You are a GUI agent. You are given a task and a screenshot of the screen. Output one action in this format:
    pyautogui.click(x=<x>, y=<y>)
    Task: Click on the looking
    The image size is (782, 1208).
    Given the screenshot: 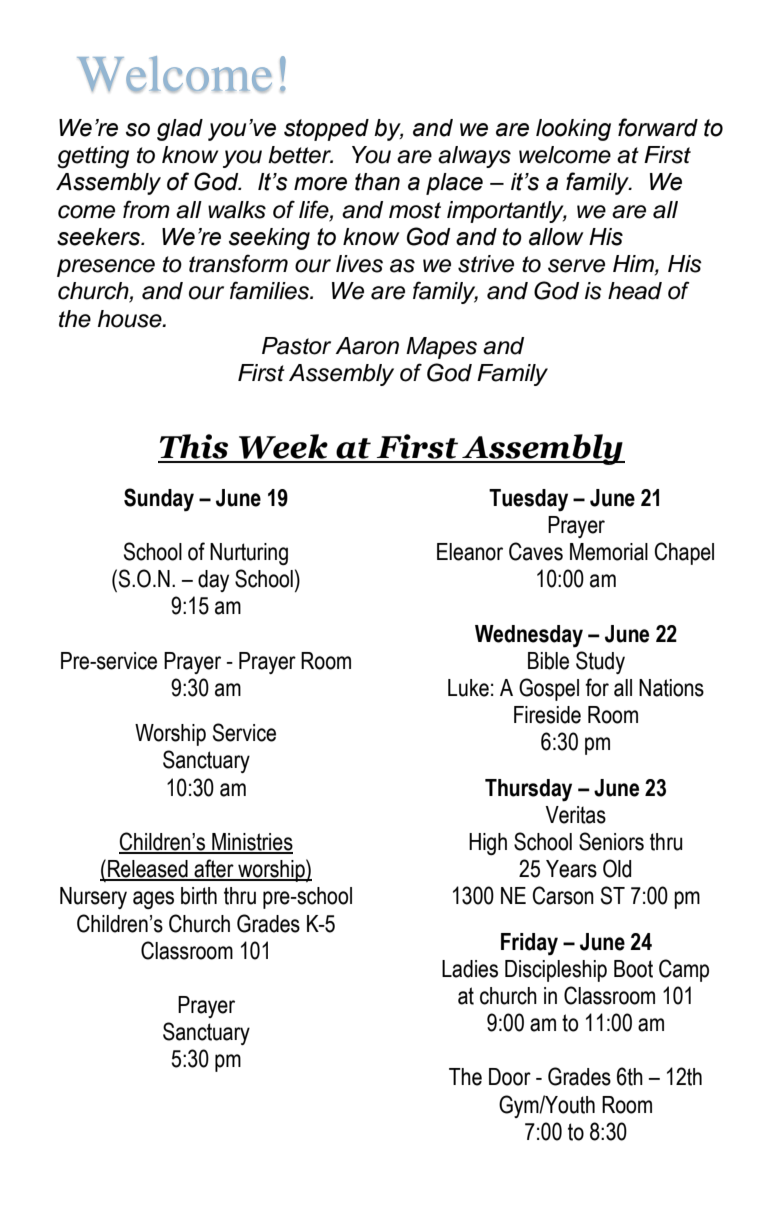 What is the action you would take?
    pyautogui.click(x=573, y=130)
